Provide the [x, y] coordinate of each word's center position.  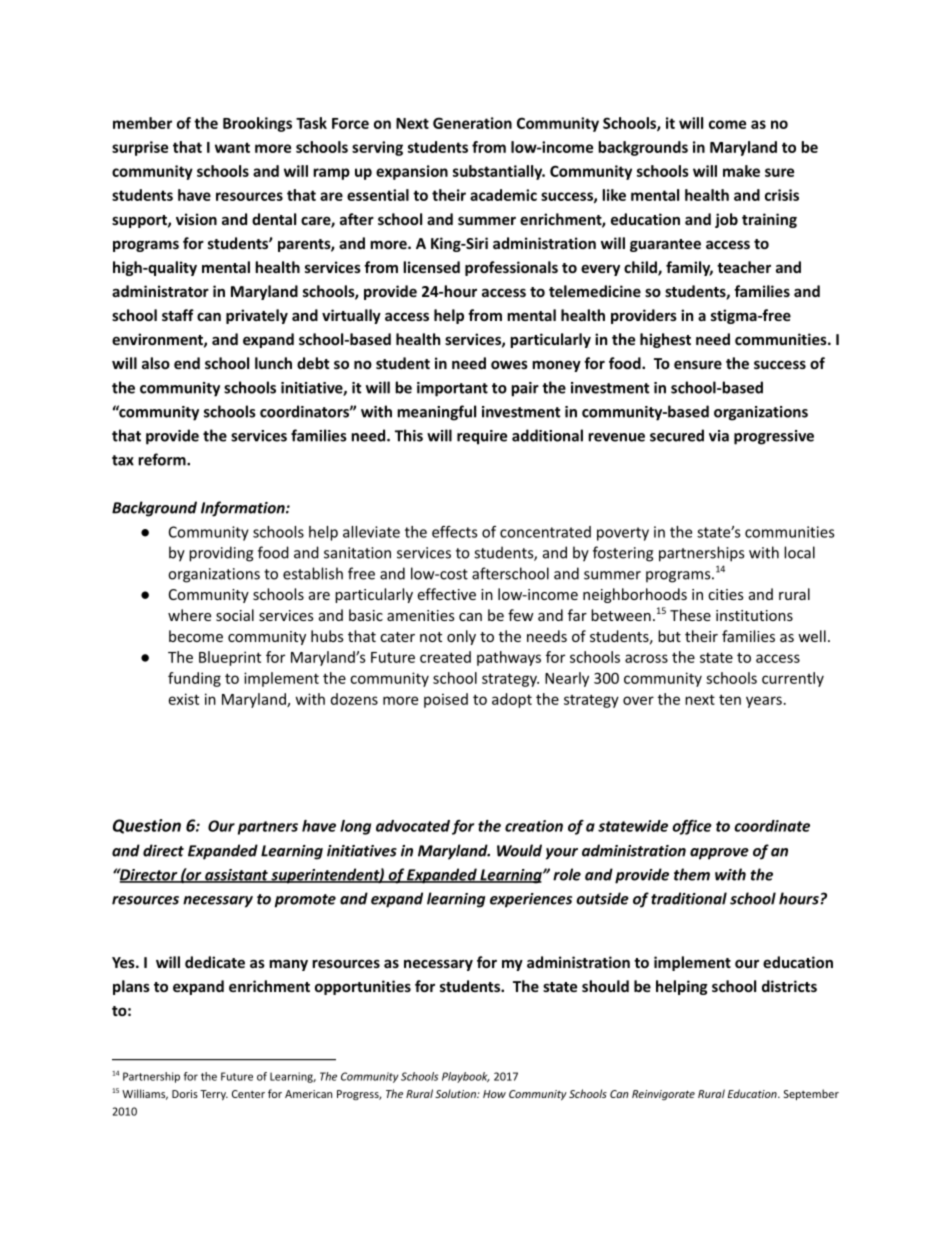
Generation [472, 123]
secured [677, 435]
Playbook [466, 1077]
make [741, 171]
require [482, 437]
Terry [214, 1095]
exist [184, 699]
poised [446, 700]
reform [163, 459]
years [764, 702]
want [232, 147]
